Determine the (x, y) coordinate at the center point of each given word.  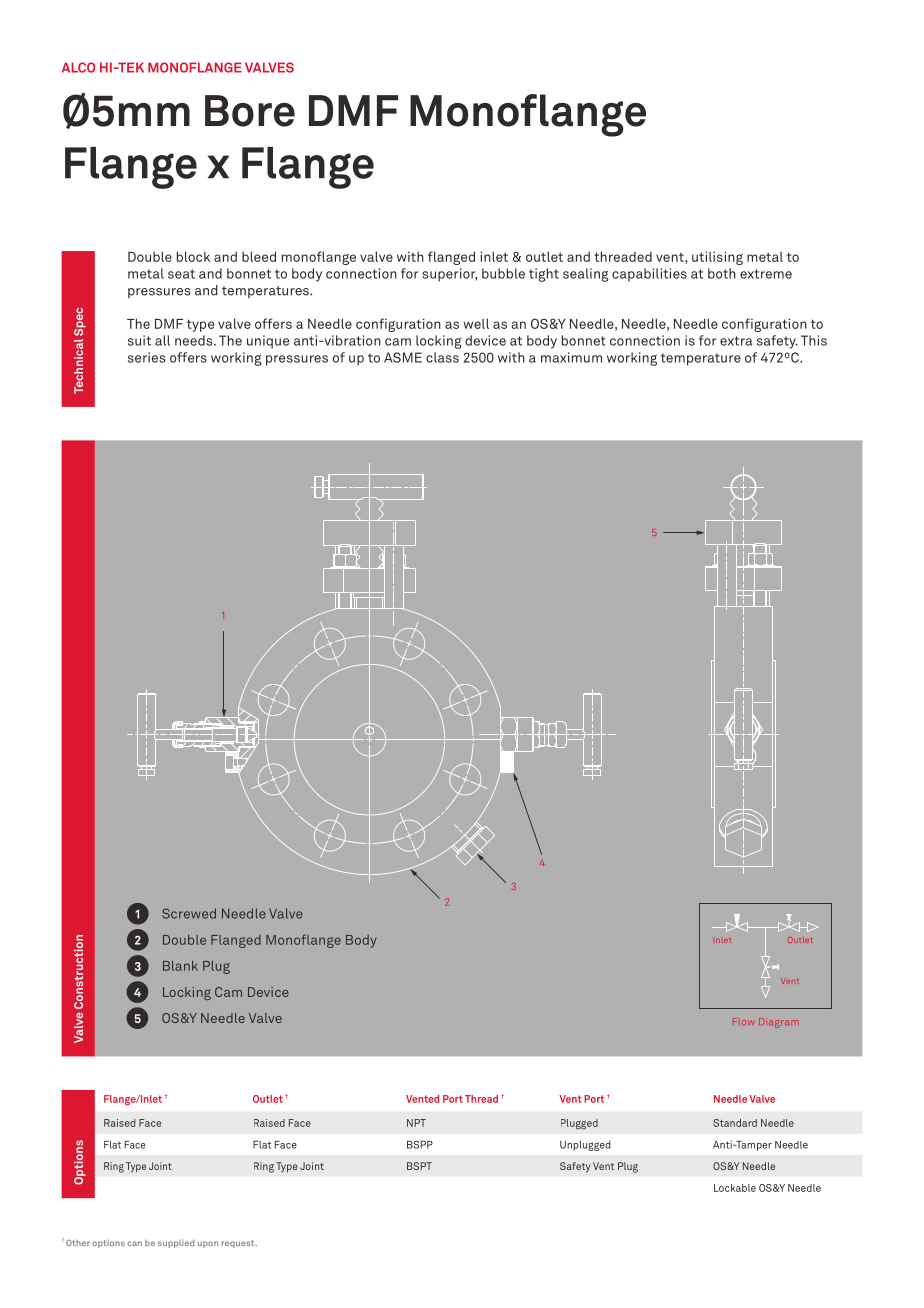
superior (449, 275)
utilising (717, 258)
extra (736, 341)
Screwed (189, 913)
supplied (176, 1244)
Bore (250, 111)
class (442, 357)
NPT (416, 1123)
